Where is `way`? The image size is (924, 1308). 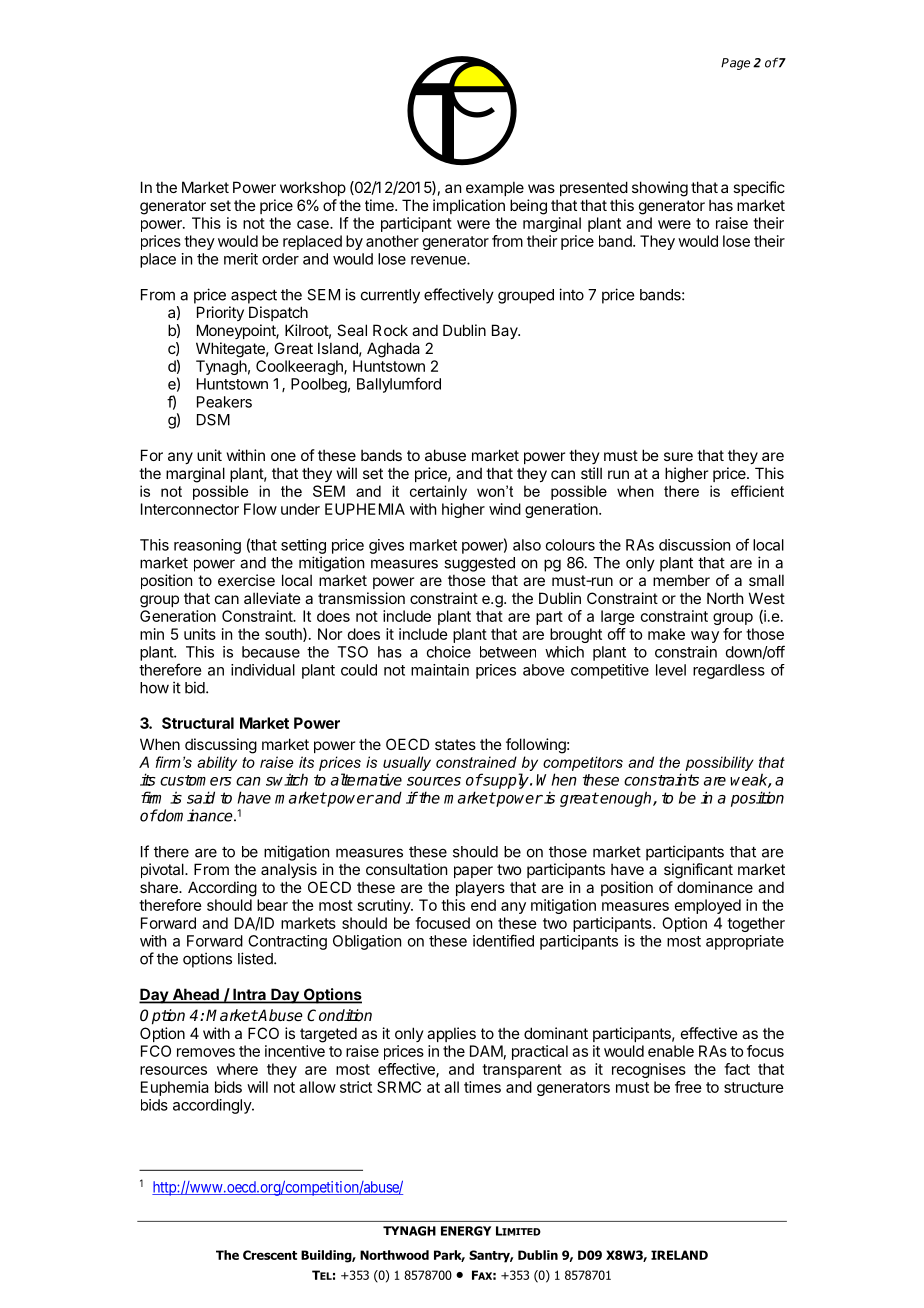 way is located at coordinates (705, 637).
